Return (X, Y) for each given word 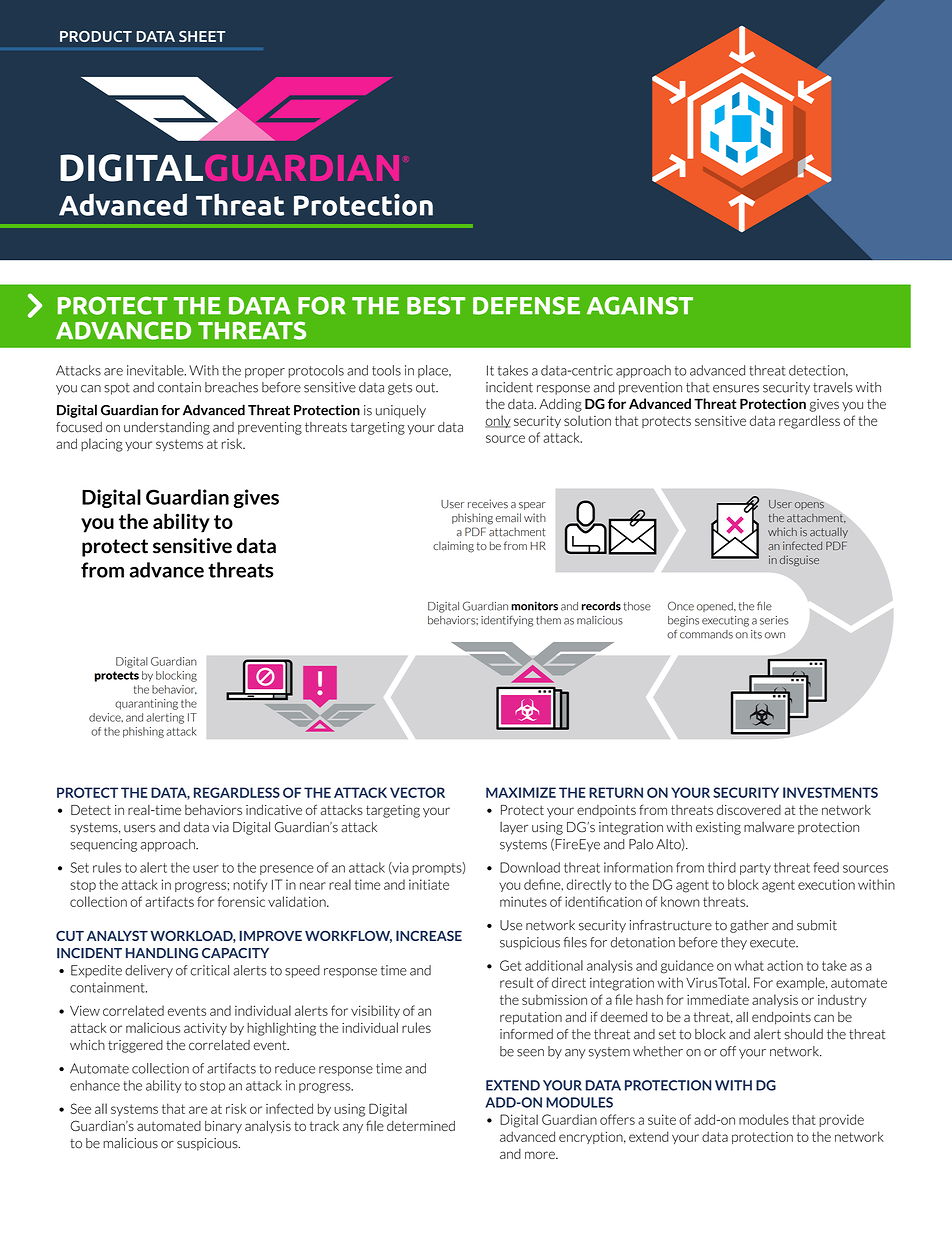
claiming (453, 547)
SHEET (202, 36)
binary (223, 1127)
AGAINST (640, 305)
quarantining (146, 704)
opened (716, 607)
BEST (436, 305)
